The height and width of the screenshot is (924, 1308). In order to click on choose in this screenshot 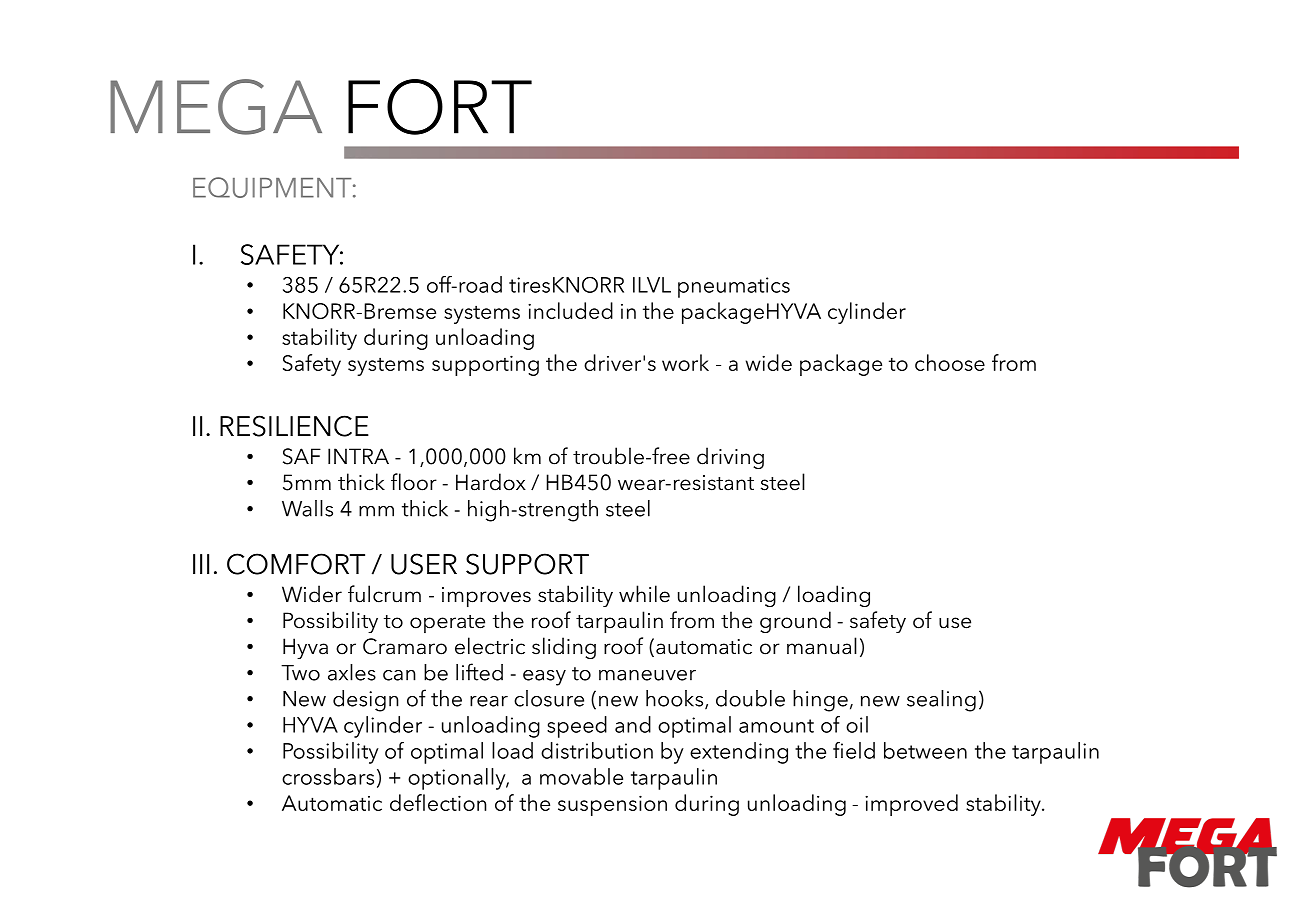, I will do `click(950, 362)`.
